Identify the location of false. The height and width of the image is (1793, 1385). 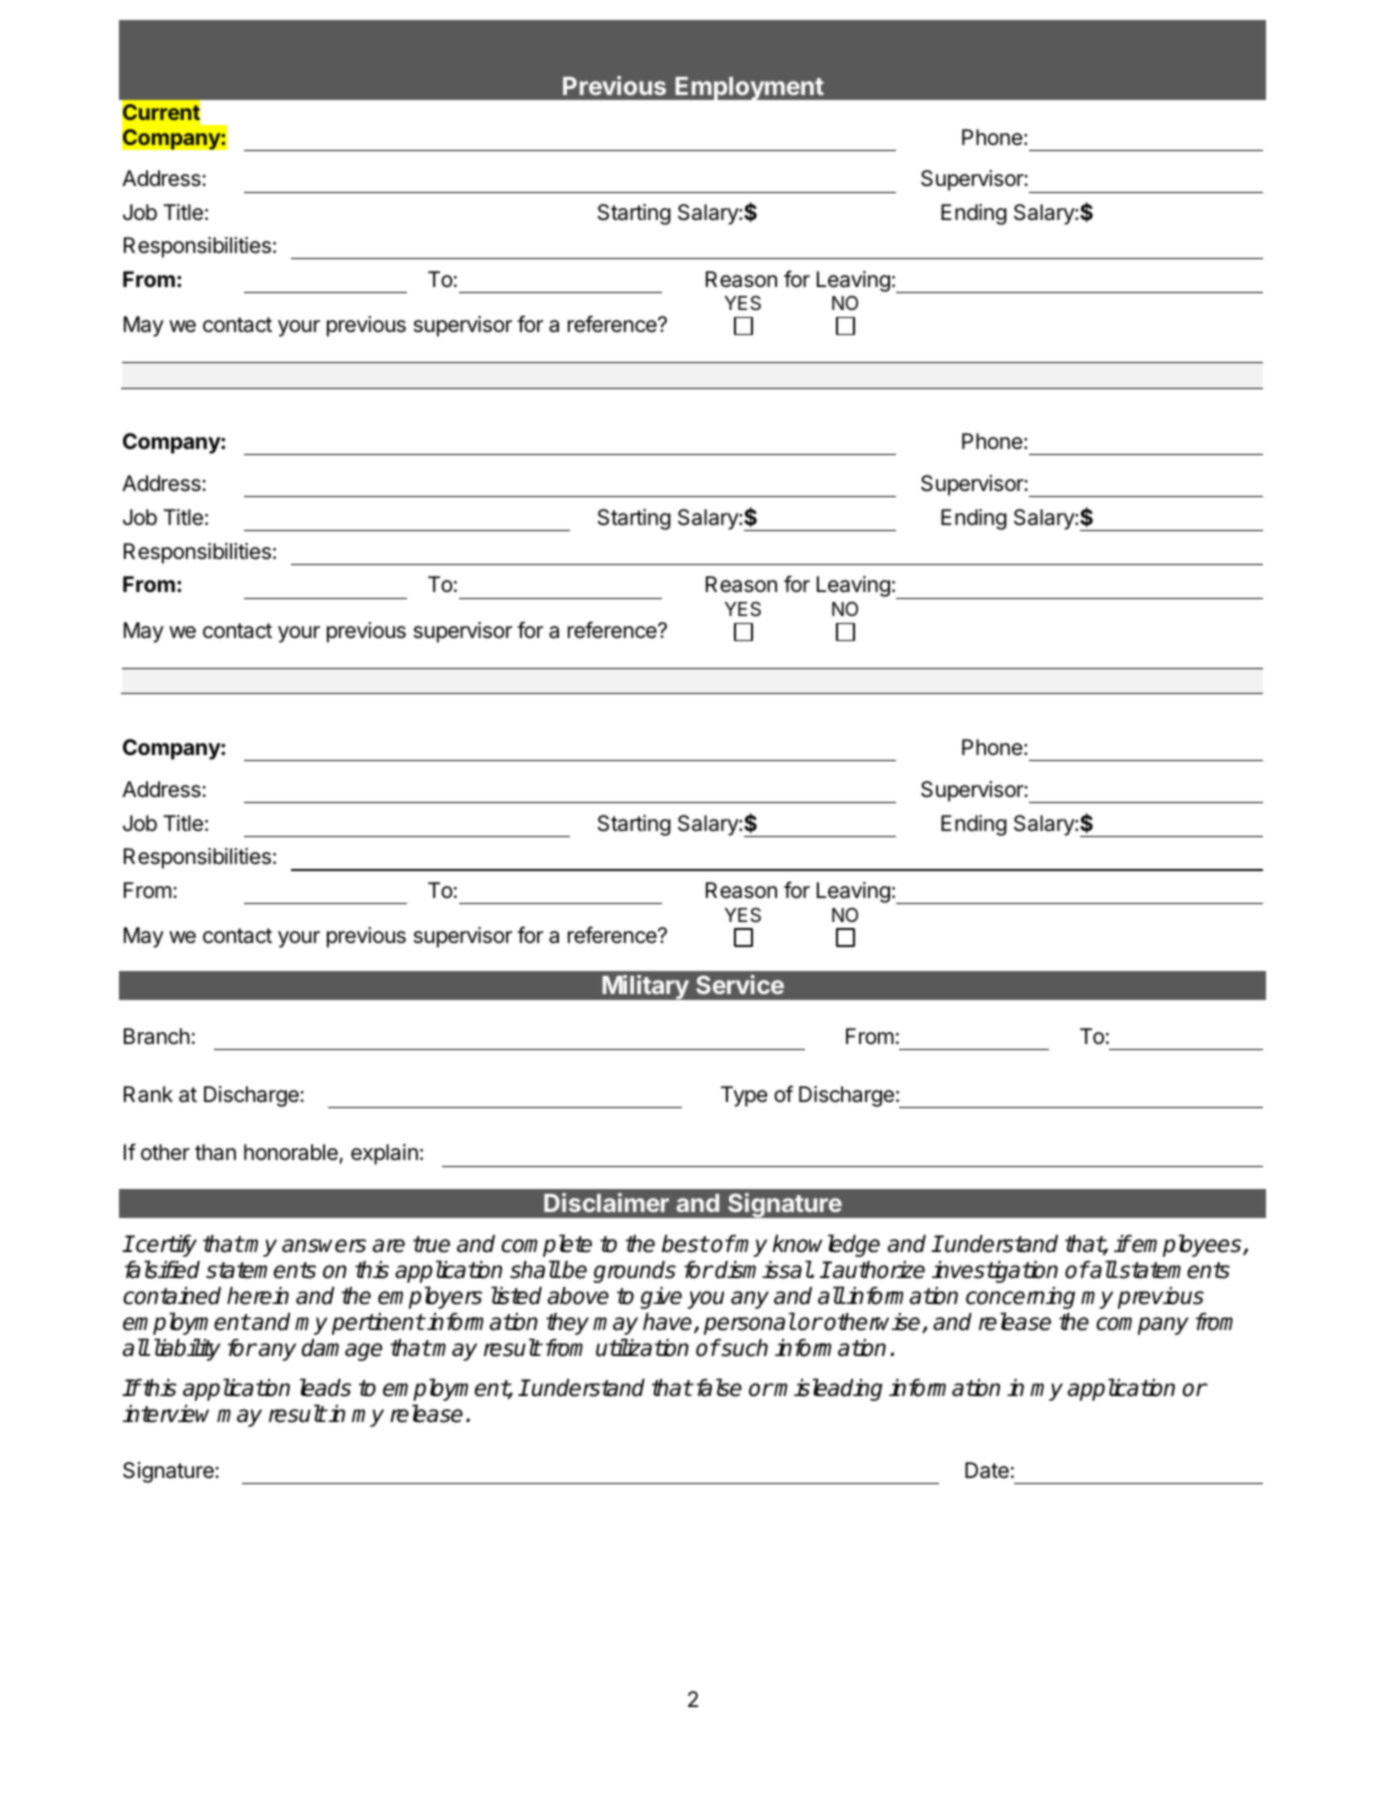
(717, 1387).
